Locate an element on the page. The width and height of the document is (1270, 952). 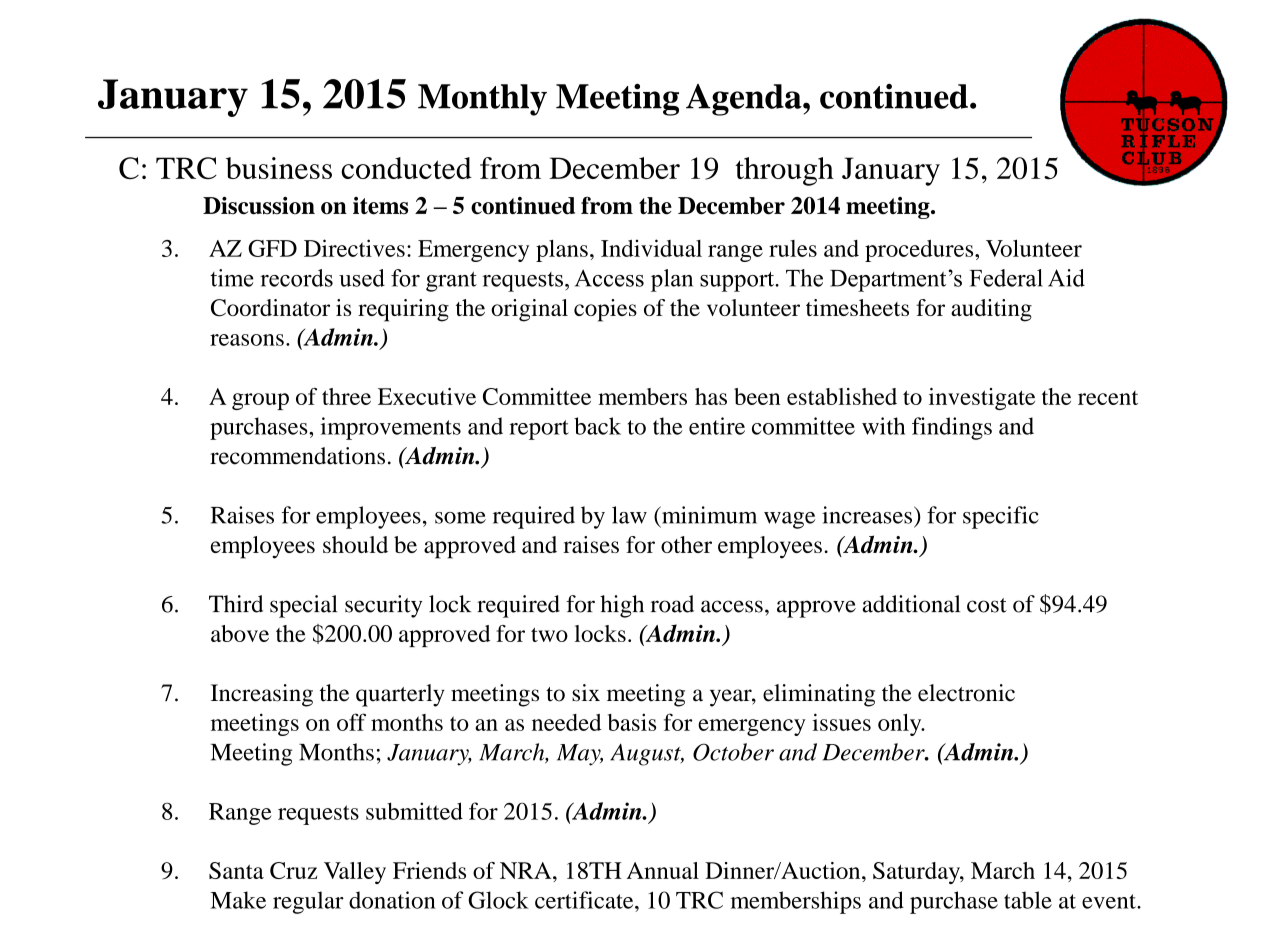
through is located at coordinates (784, 171).
